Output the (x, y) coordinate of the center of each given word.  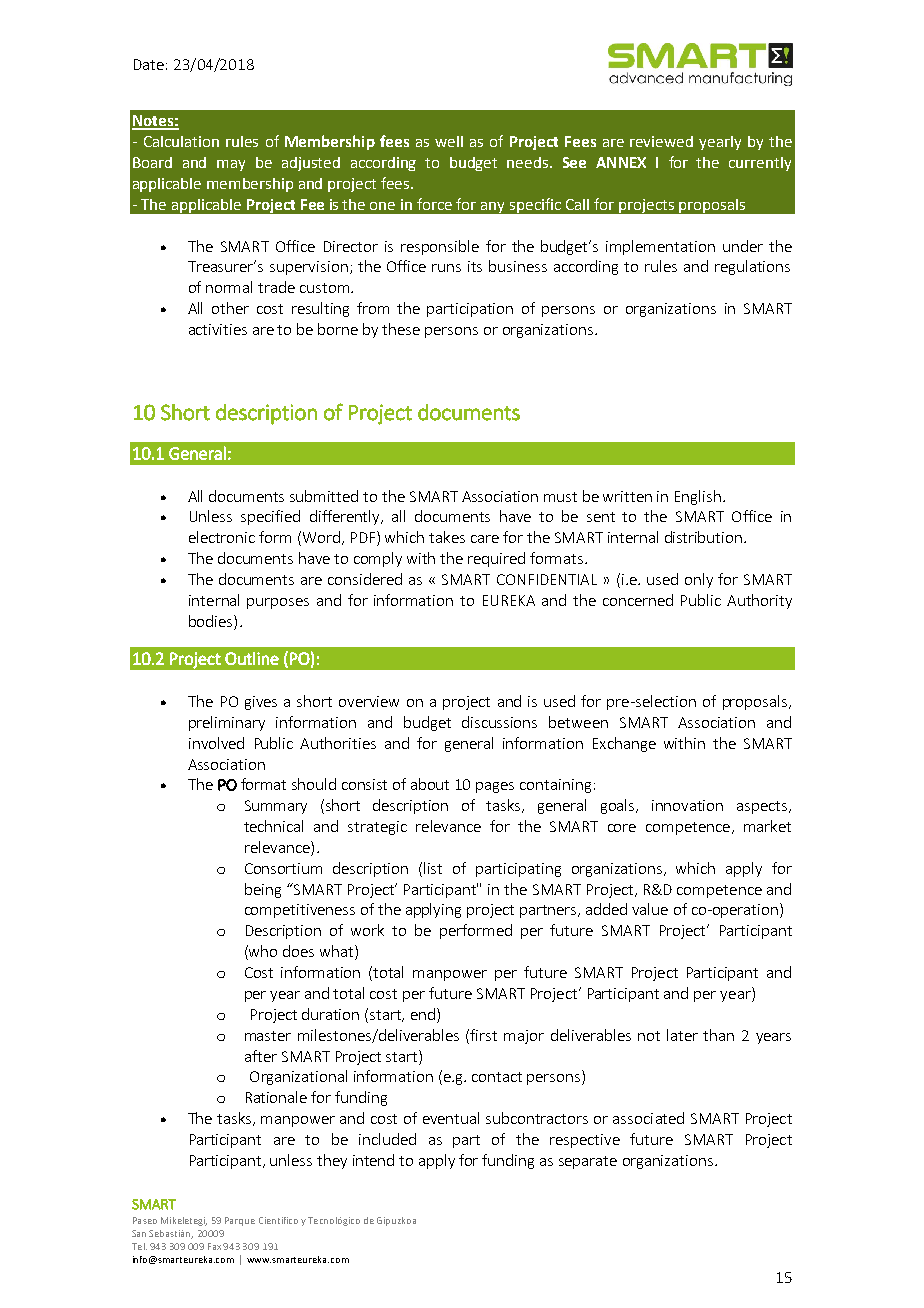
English (698, 497)
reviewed (661, 141)
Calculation (181, 141)
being (263, 890)
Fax (214, 1246)
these (401, 329)
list (433, 868)
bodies (212, 621)
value (650, 909)
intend (373, 1160)
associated (648, 1118)
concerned (638, 600)
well (449, 141)
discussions (499, 722)
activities (218, 329)
